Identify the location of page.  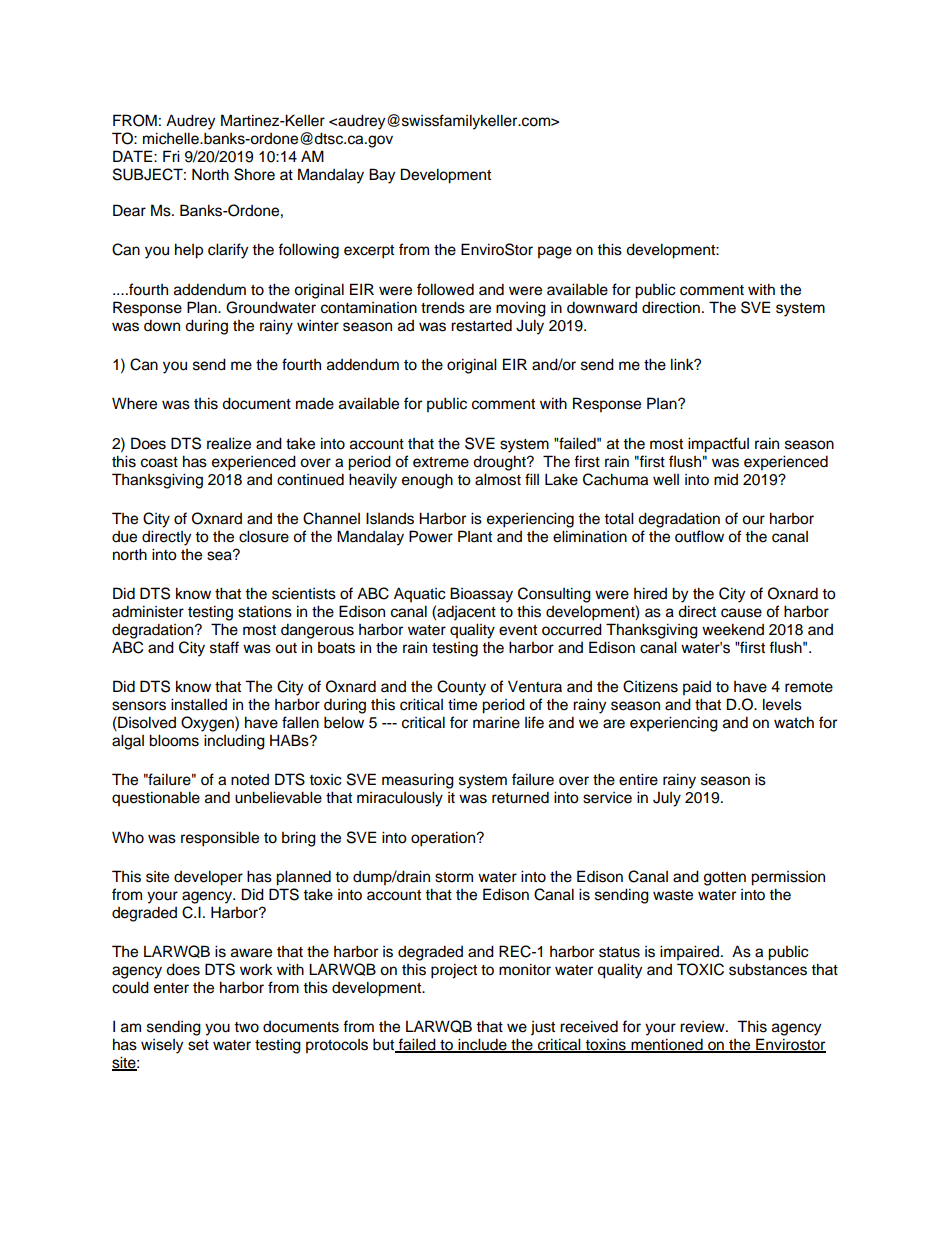
(555, 252).
